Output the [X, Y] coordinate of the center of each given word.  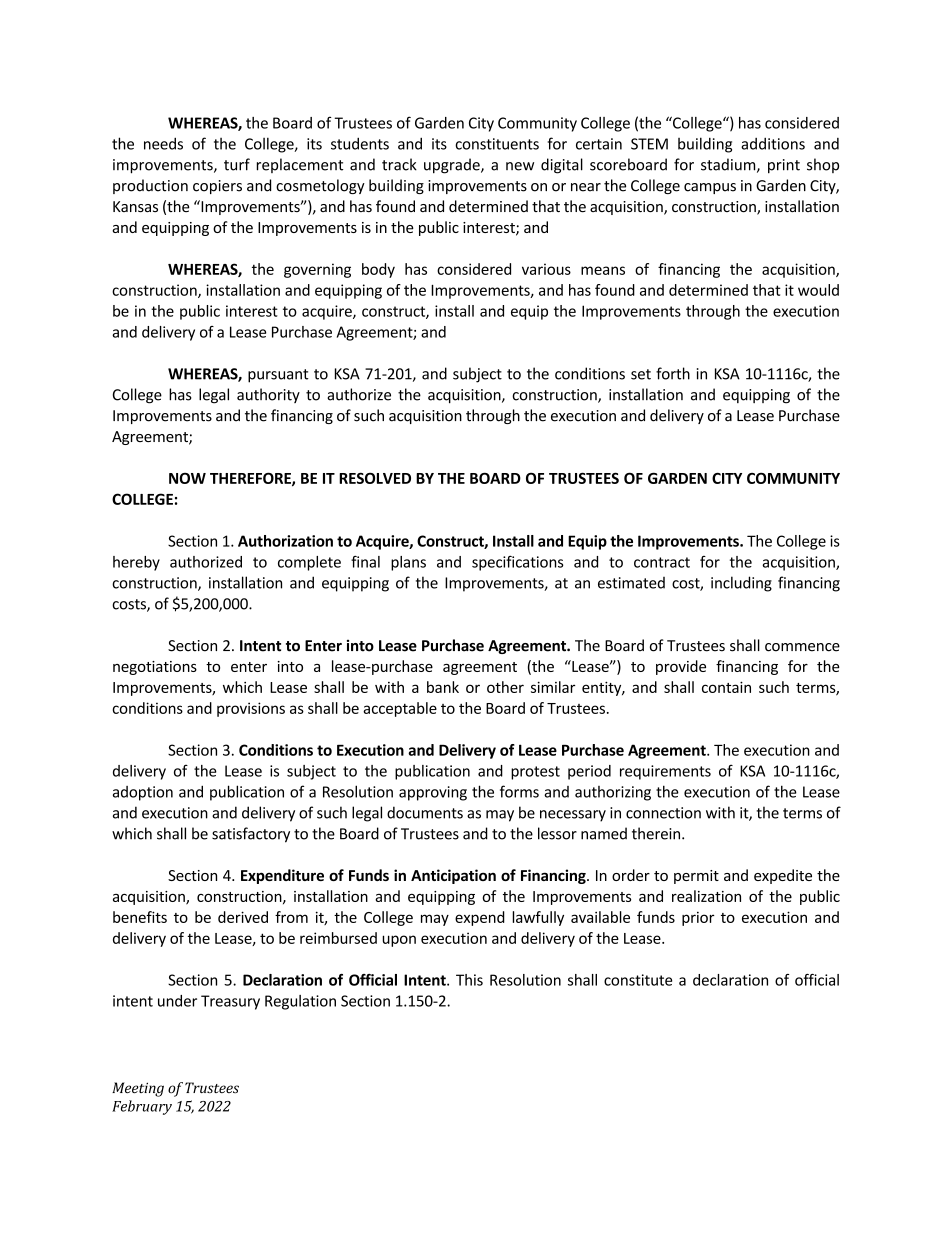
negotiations [155, 668]
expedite [783, 876]
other [505, 687]
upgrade [453, 166]
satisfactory [251, 835]
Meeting [138, 1089]
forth [673, 373]
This [469, 980]
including [741, 584]
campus [710, 188]
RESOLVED [375, 478]
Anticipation [453, 876]
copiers [217, 187]
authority [268, 395]
